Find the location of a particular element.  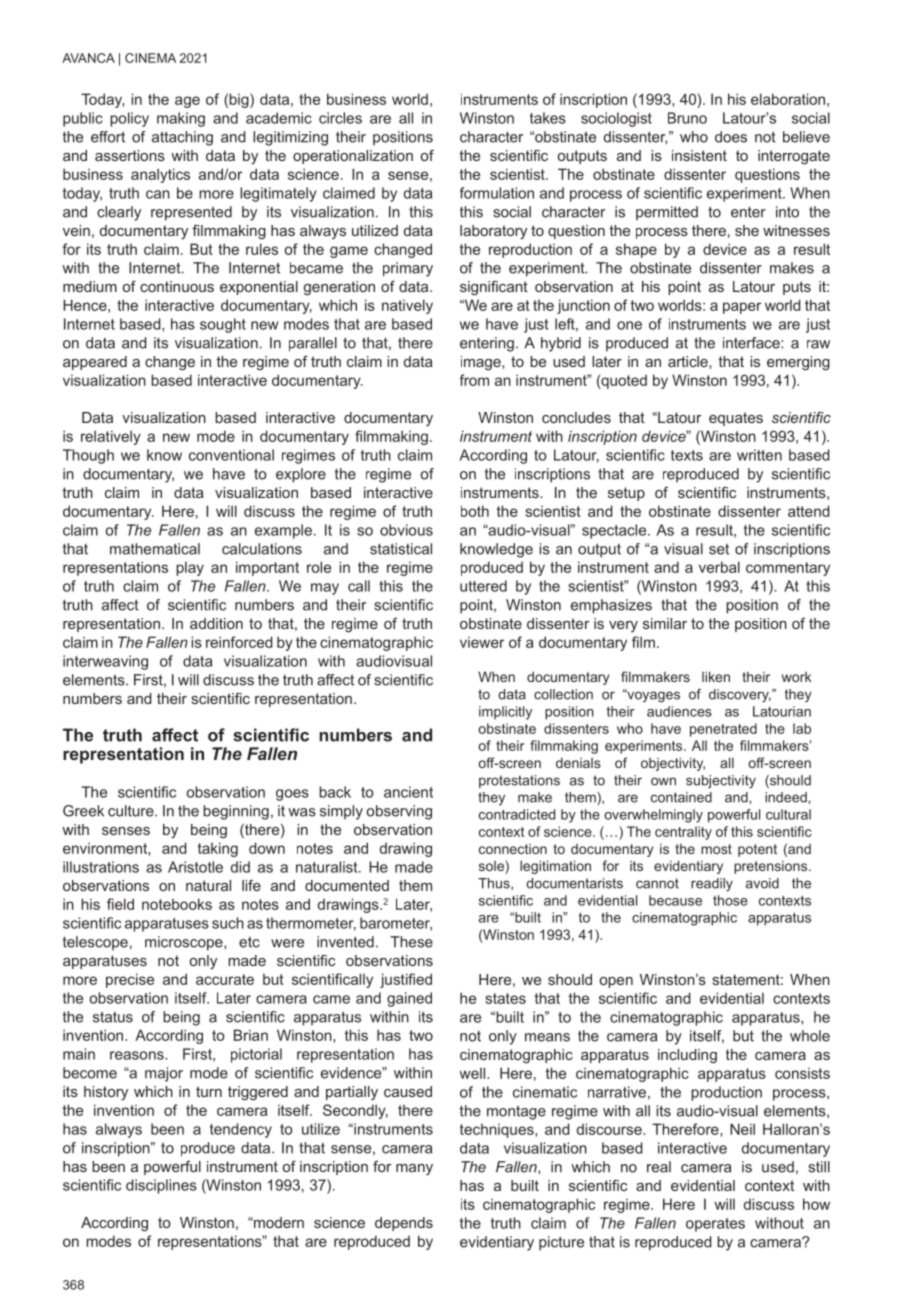

conventional is located at coordinates (231, 455).
